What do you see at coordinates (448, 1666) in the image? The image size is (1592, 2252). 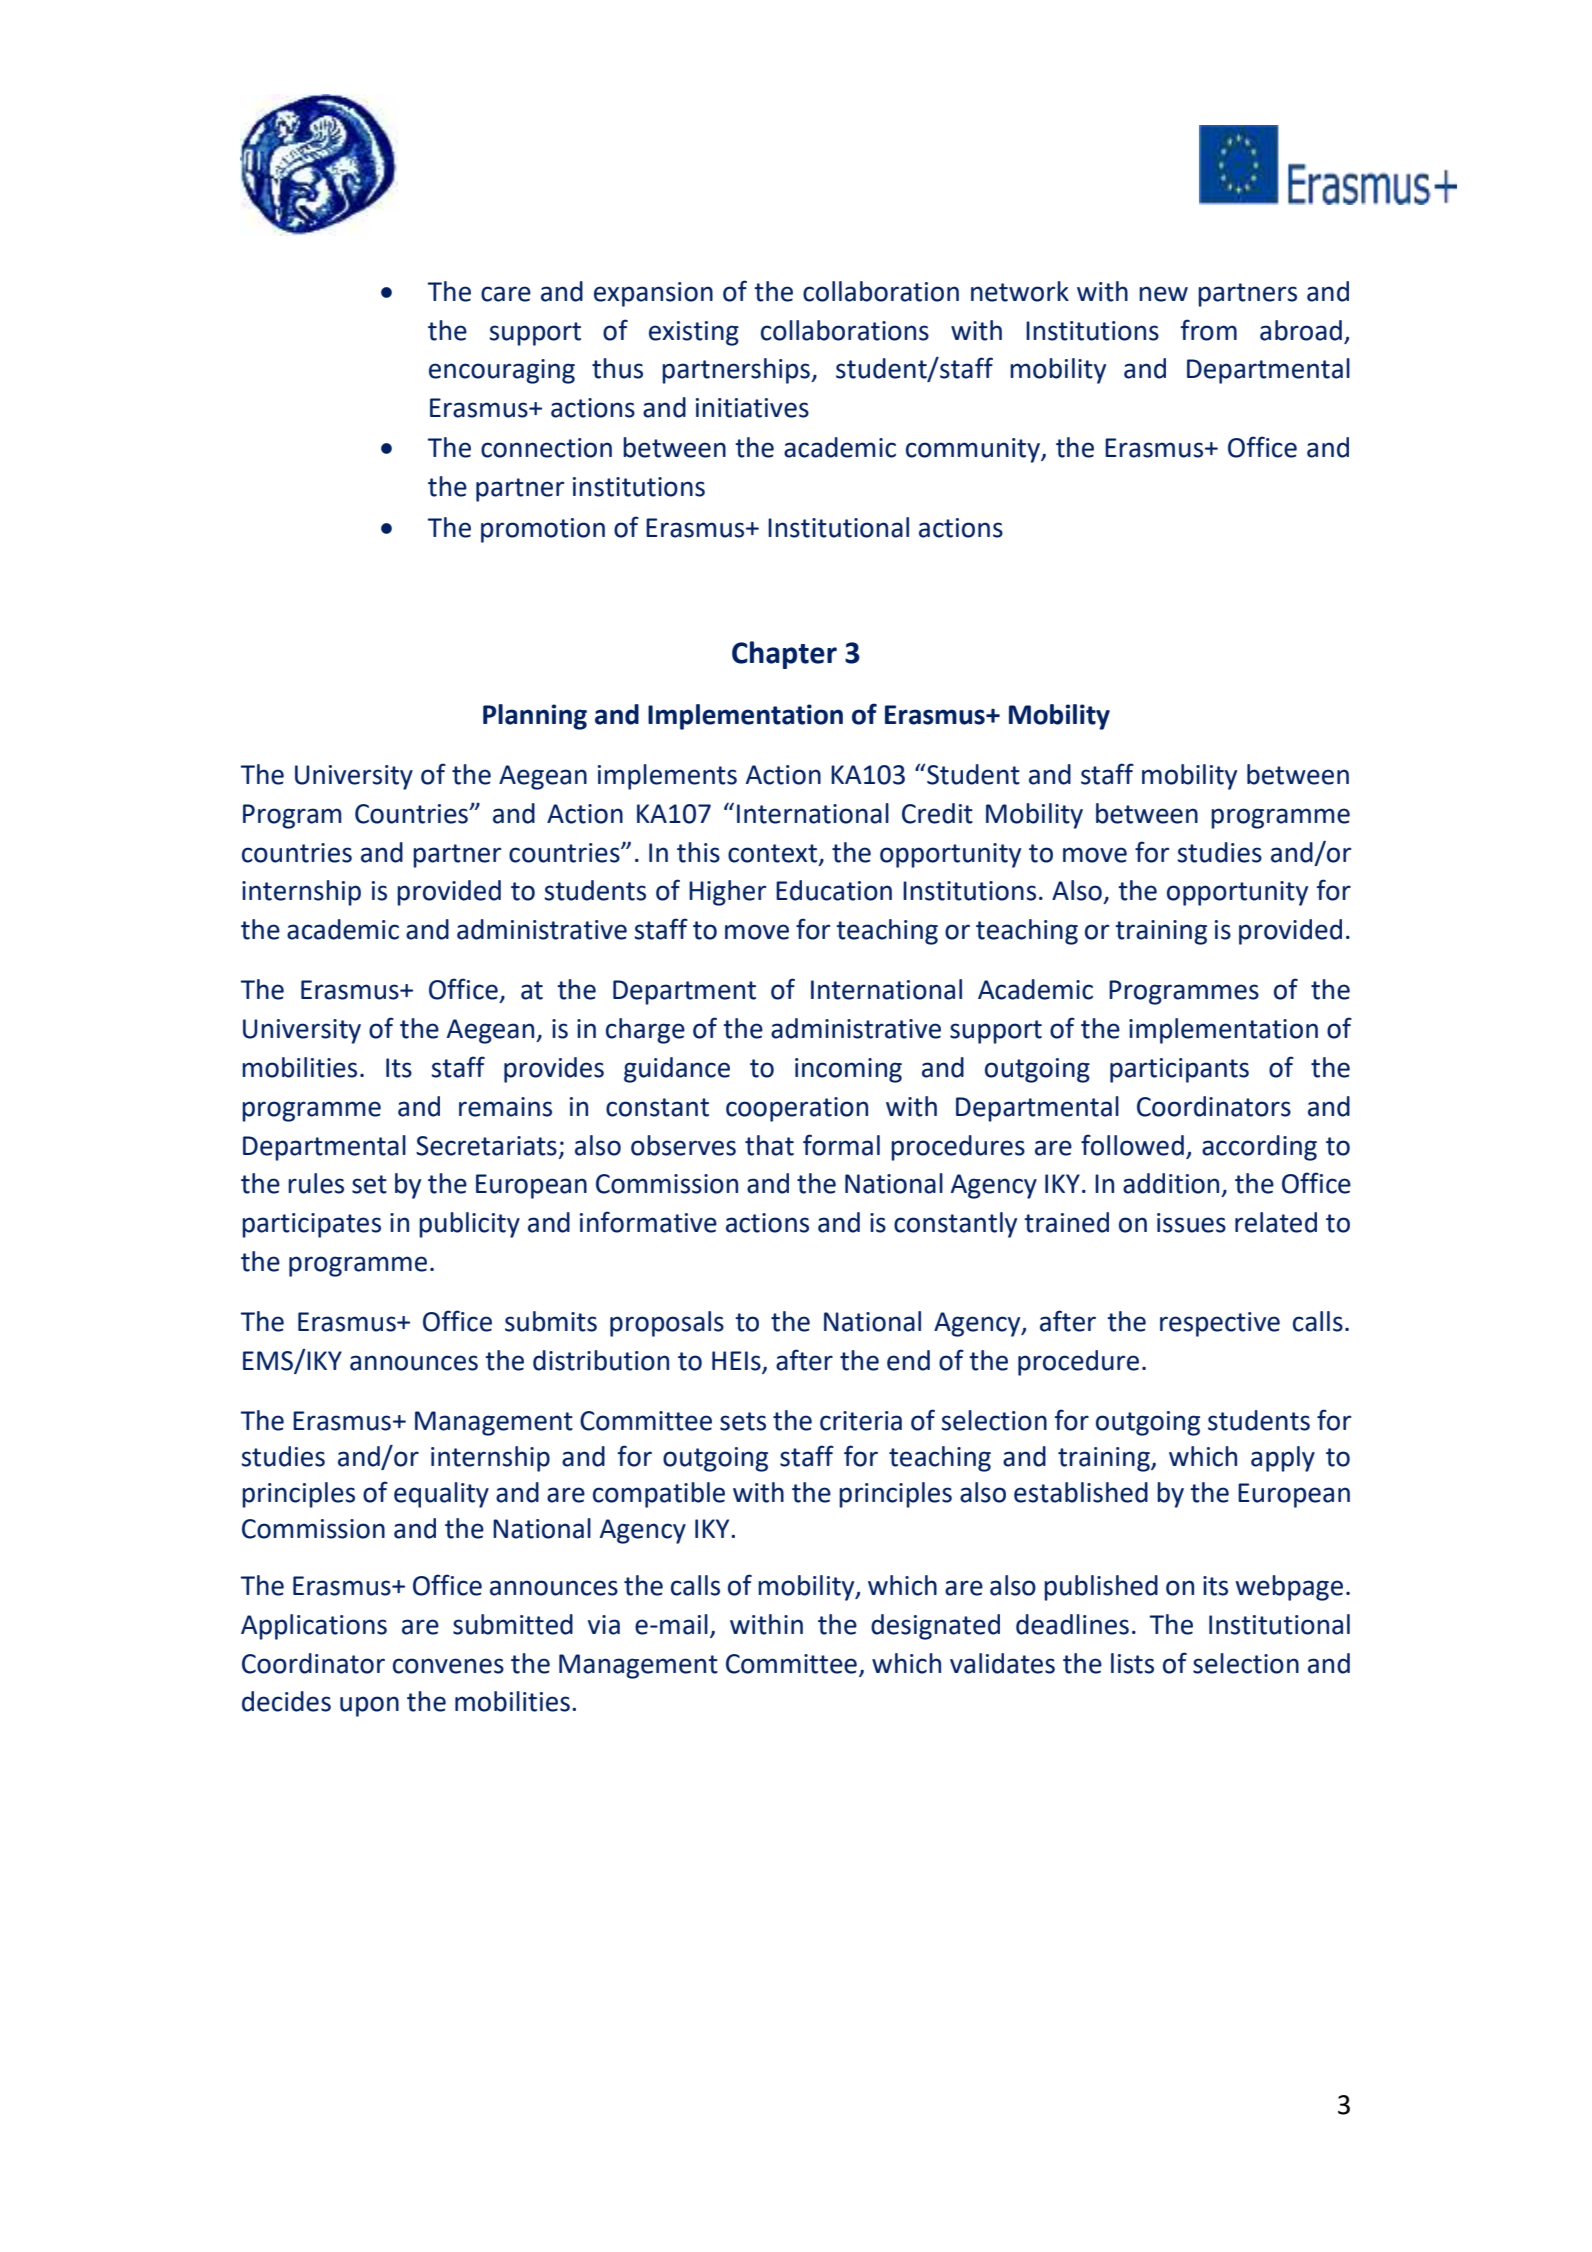 I see `convenes` at bounding box center [448, 1666].
